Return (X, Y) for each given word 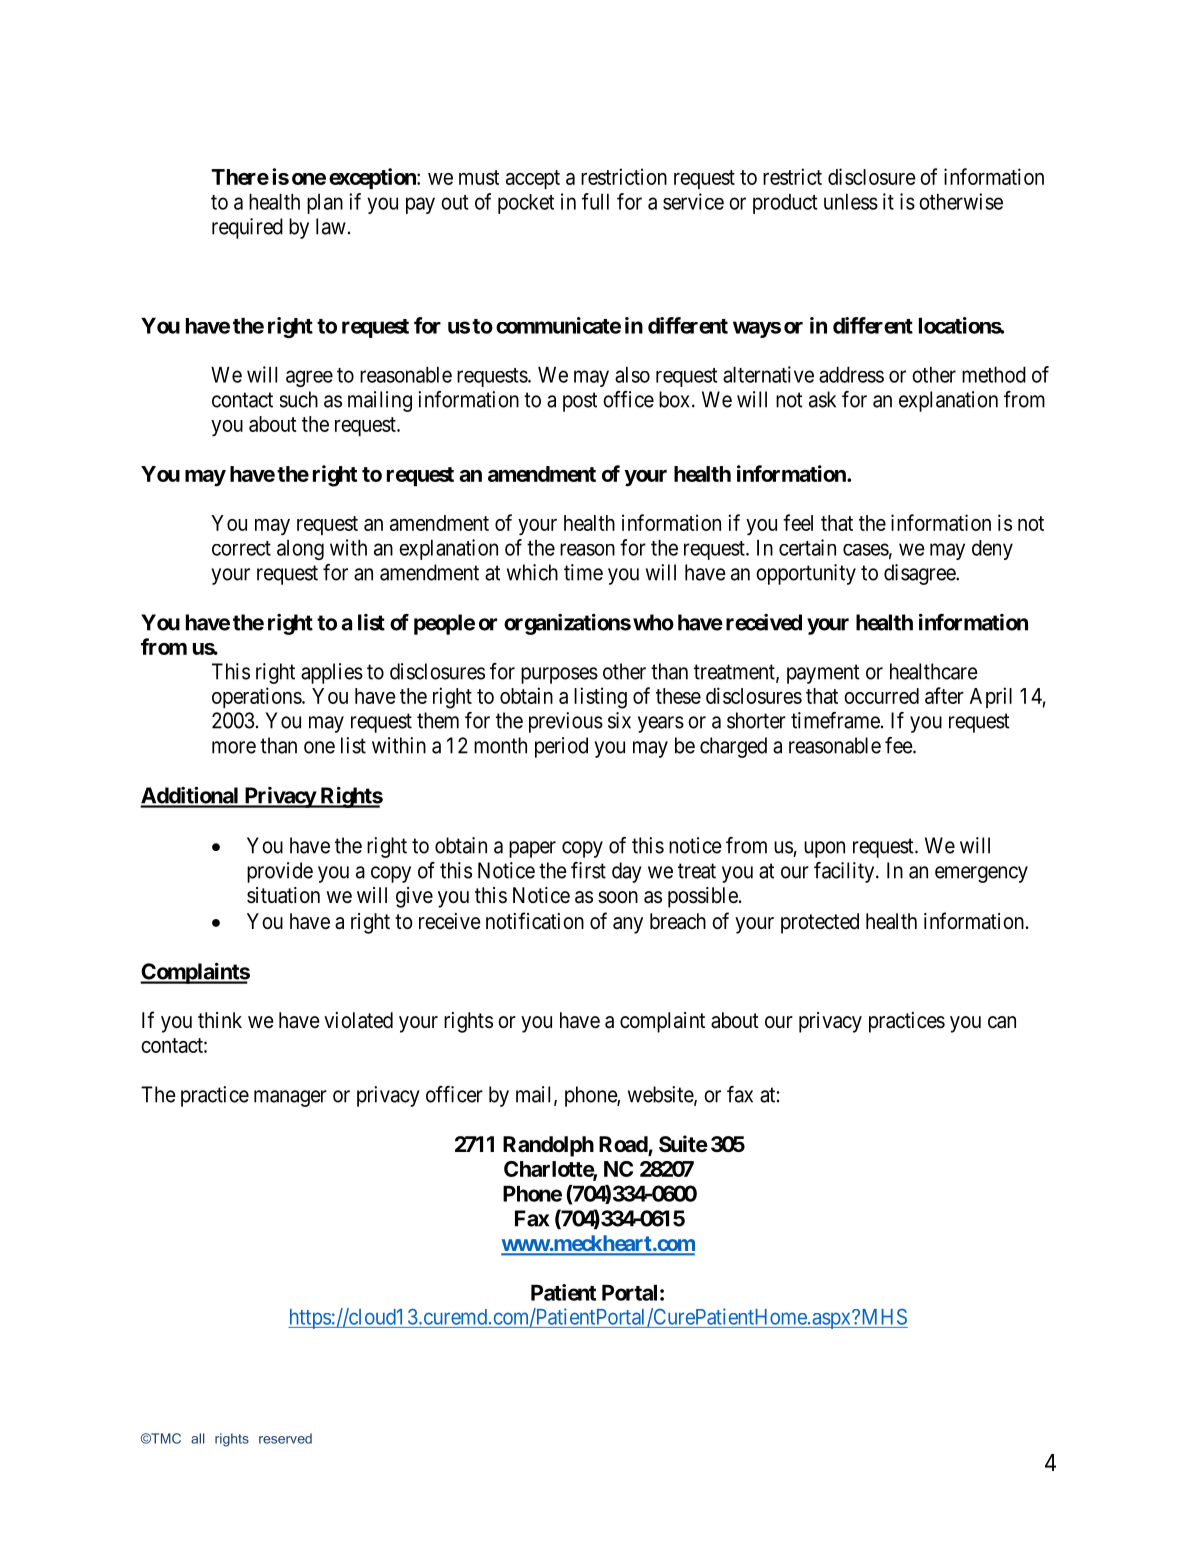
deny (992, 550)
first (588, 870)
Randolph (548, 1146)
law (331, 226)
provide (280, 872)
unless (851, 202)
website (661, 1095)
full (595, 201)
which (532, 572)
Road (624, 1145)
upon (824, 849)
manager (290, 1098)
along (300, 550)
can (1002, 1022)
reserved (285, 1438)
